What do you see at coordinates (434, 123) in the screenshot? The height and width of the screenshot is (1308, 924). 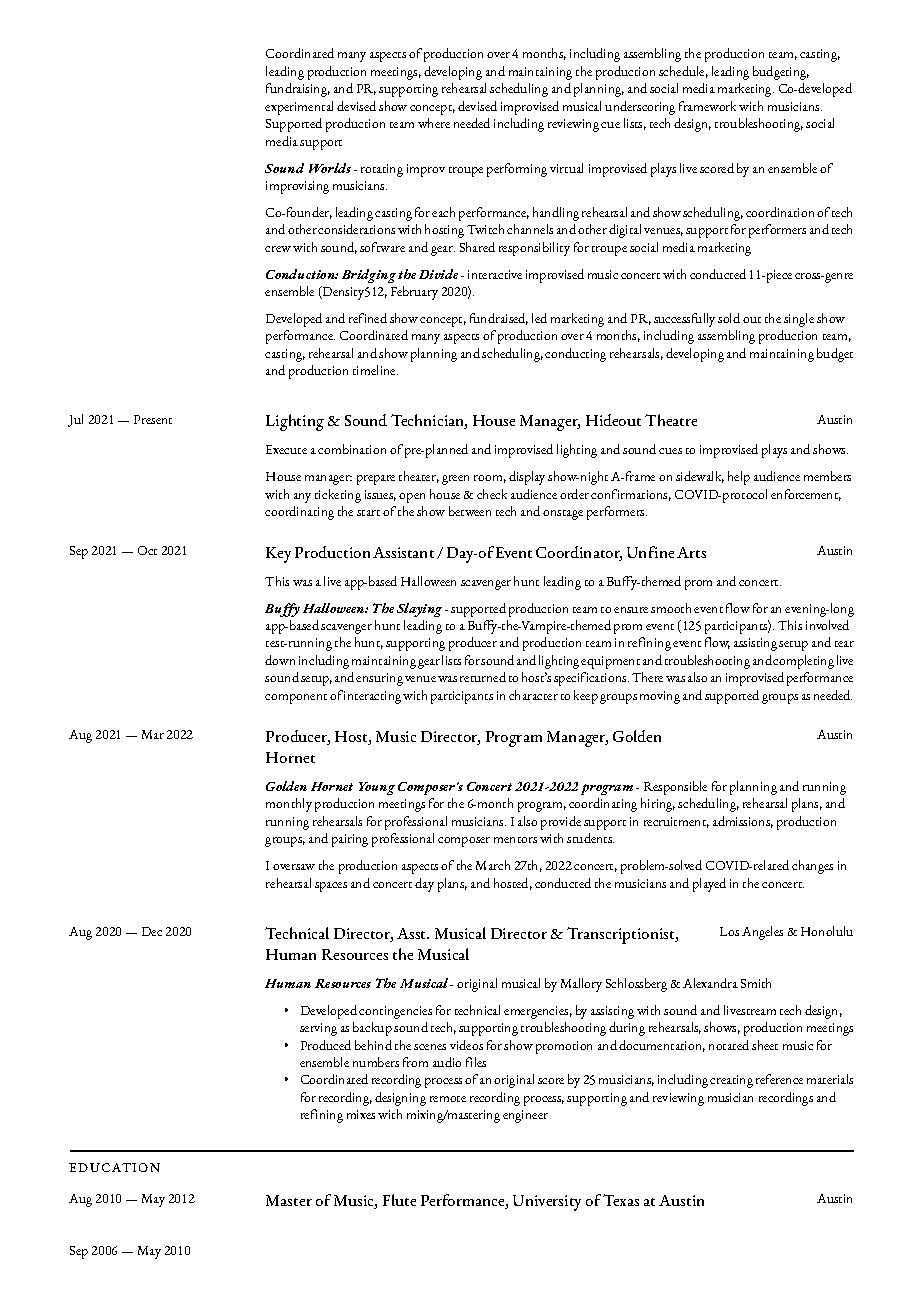 I see `where` at bounding box center [434, 123].
